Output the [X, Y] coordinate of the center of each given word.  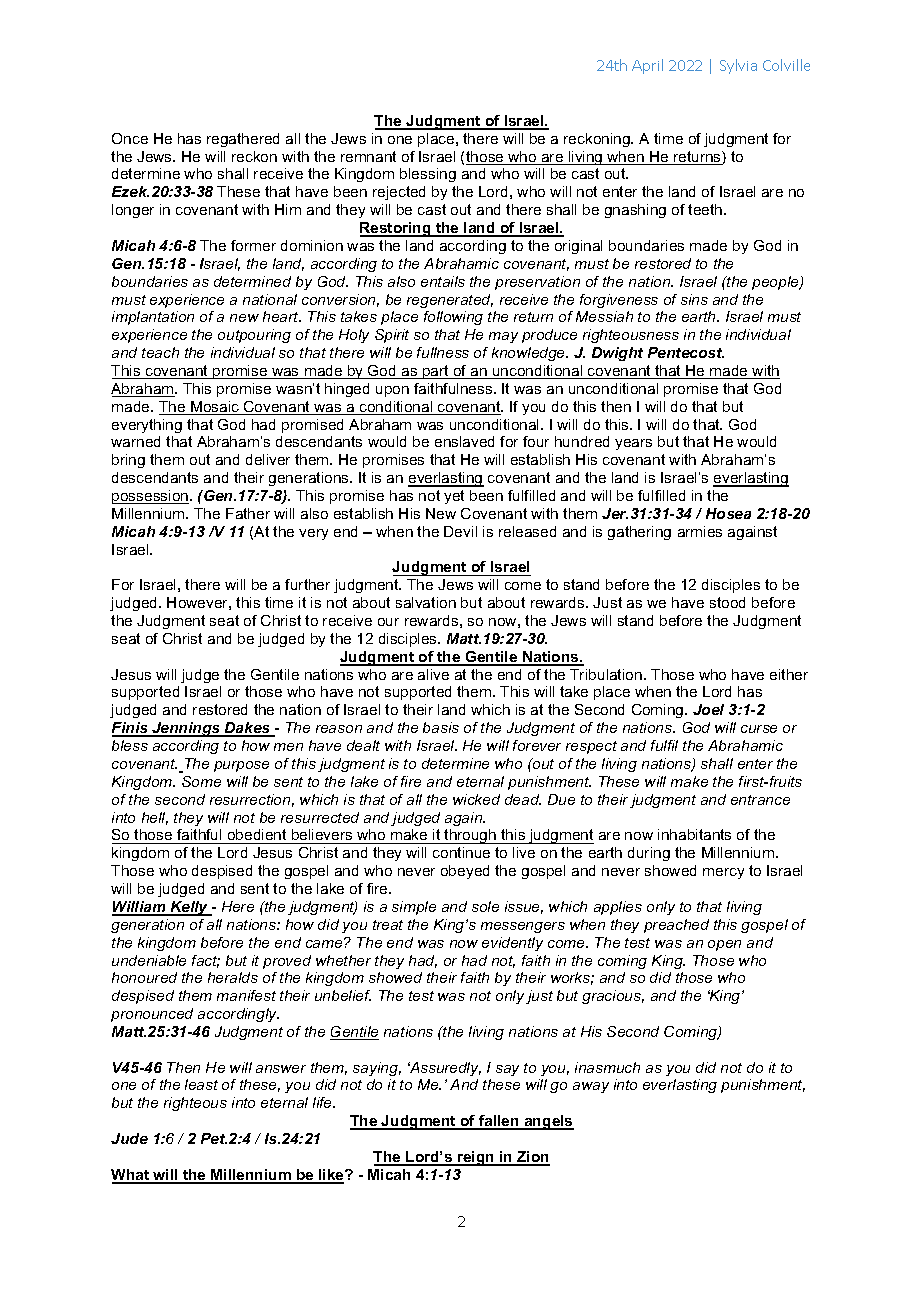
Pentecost [686, 352]
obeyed [465, 872]
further [307, 584]
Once [130, 138]
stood [727, 602]
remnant [368, 156]
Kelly [189, 908]
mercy [723, 873]
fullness [443, 352]
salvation [426, 602]
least [201, 1084]
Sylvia [738, 66]
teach [160, 352]
